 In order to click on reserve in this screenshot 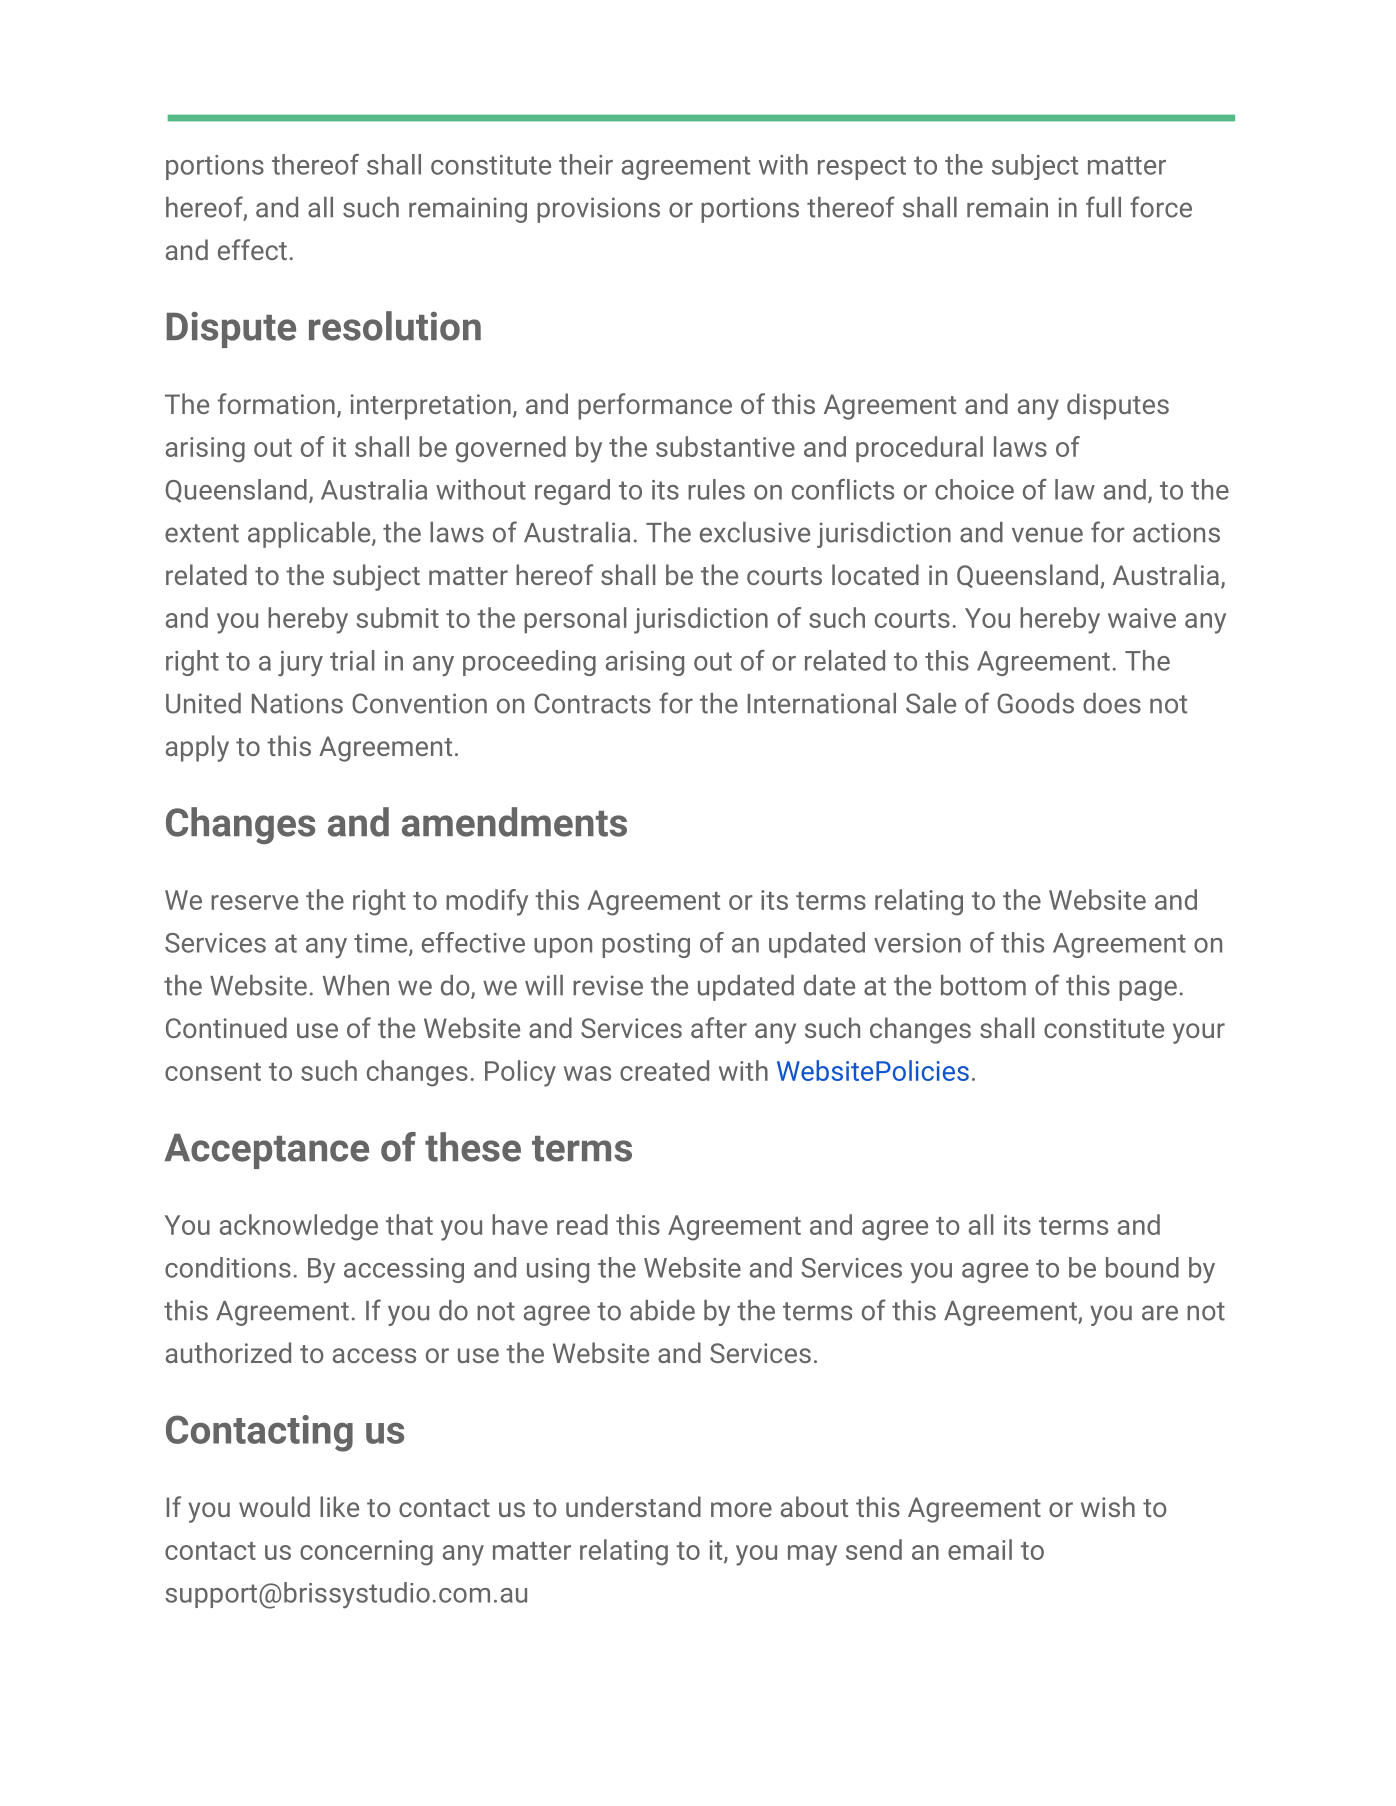, I will do `click(254, 902)`.
